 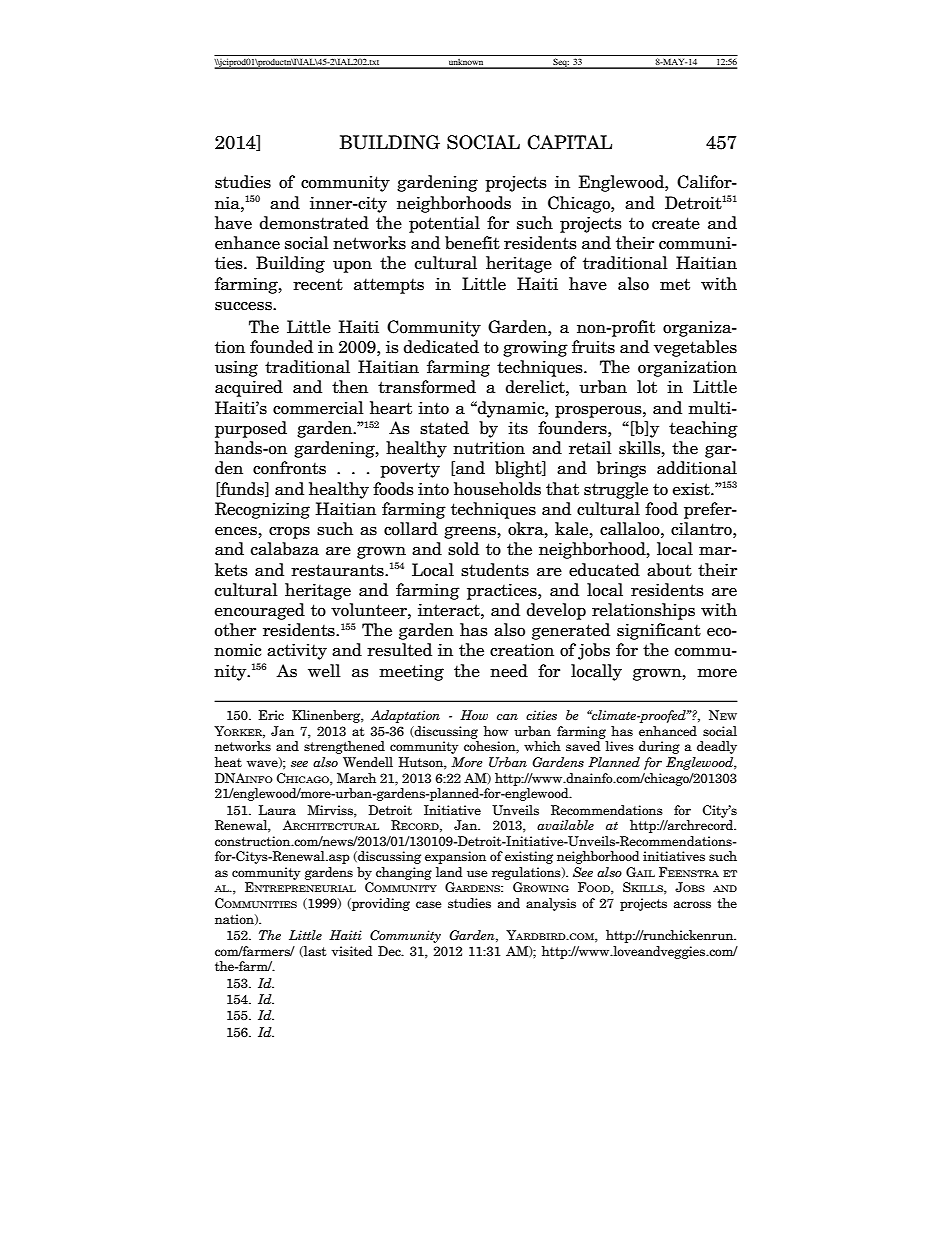 What do you see at coordinates (676, 223) in the image?
I see `create` at bounding box center [676, 223].
